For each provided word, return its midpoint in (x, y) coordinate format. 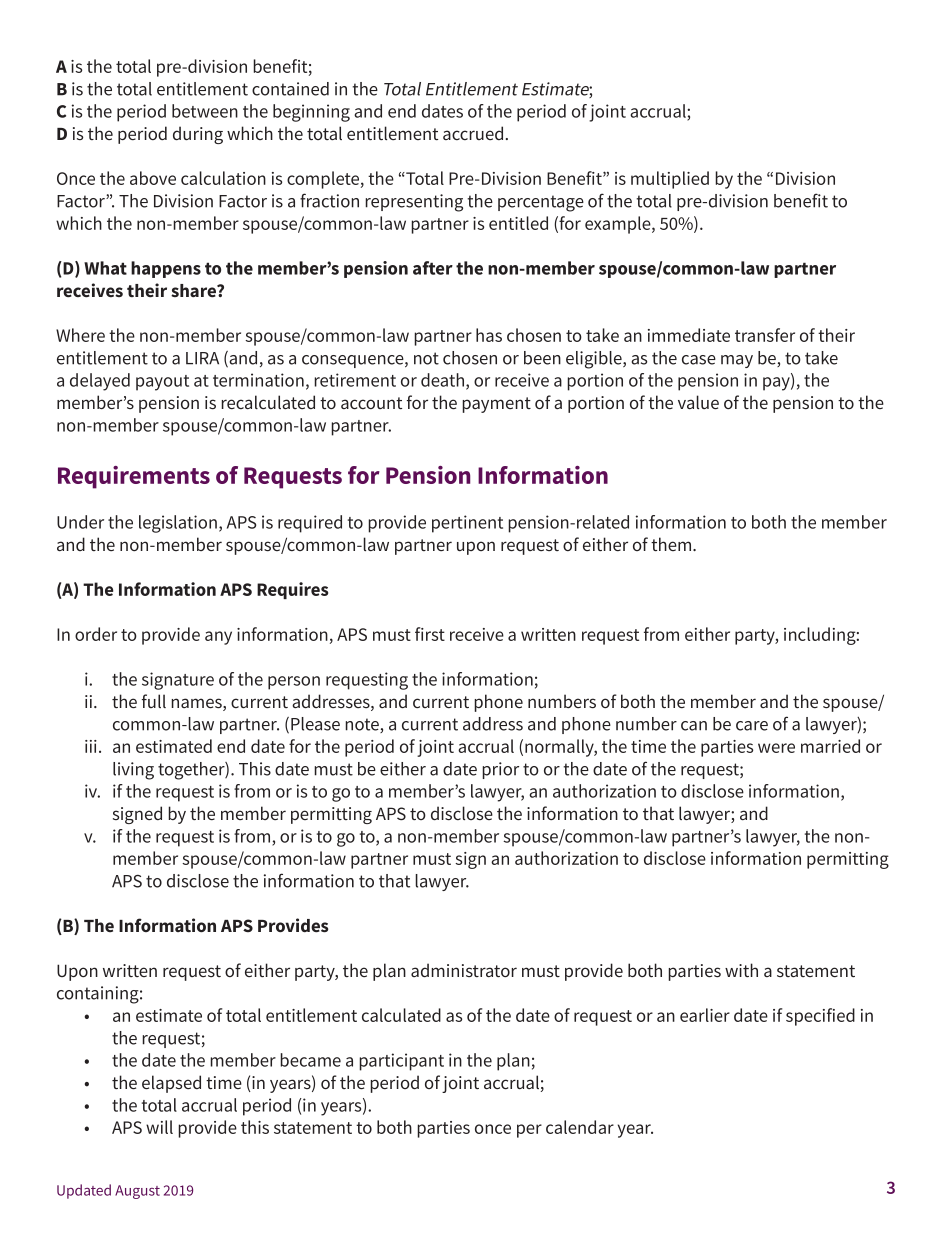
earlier (705, 1015)
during (198, 135)
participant (401, 1062)
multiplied (670, 180)
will (159, 1127)
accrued (473, 133)
